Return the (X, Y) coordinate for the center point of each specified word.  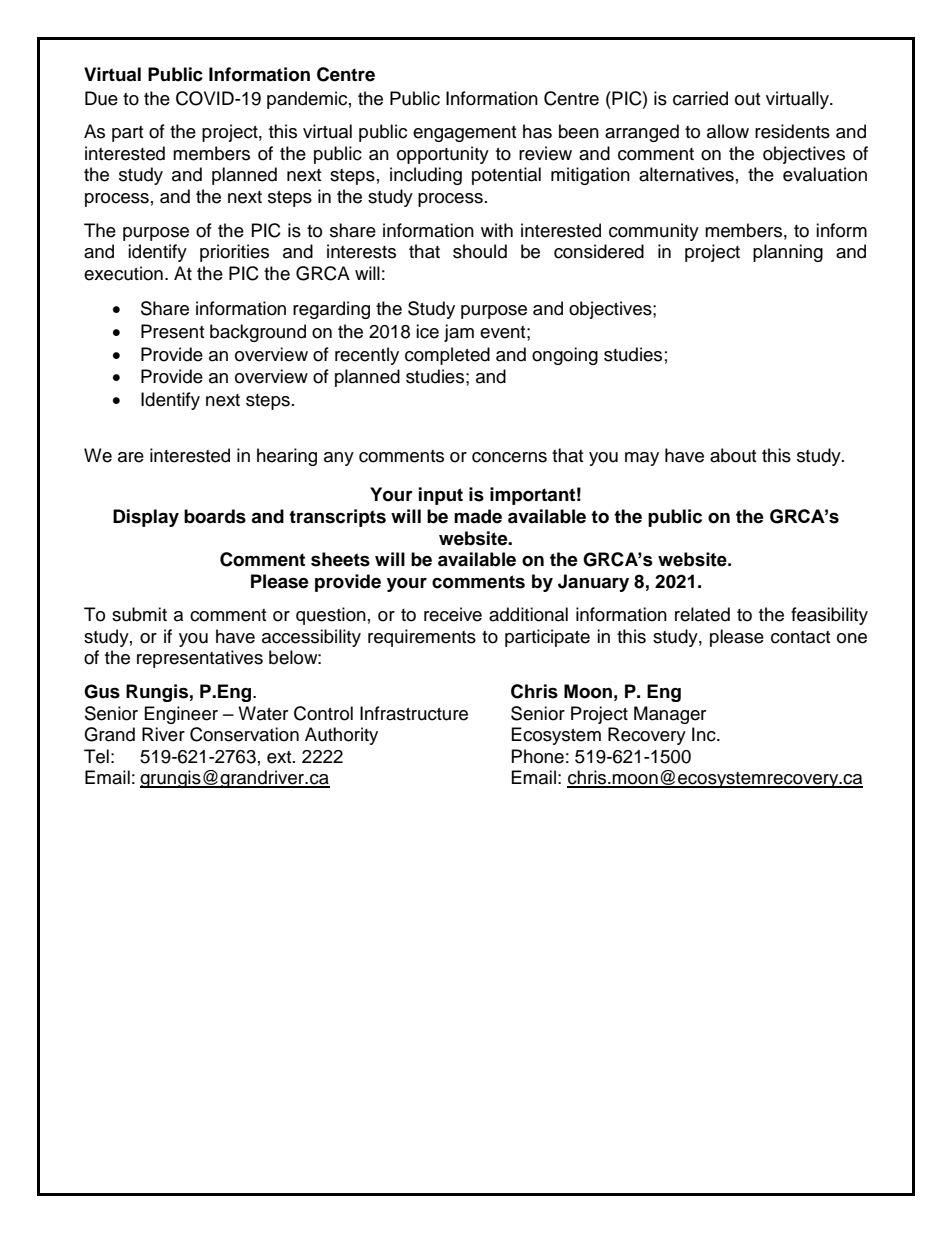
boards (215, 516)
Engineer (181, 715)
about (733, 455)
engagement (464, 134)
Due (101, 98)
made (478, 516)
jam (459, 333)
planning (788, 253)
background (258, 333)
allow (728, 131)
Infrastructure (414, 713)
